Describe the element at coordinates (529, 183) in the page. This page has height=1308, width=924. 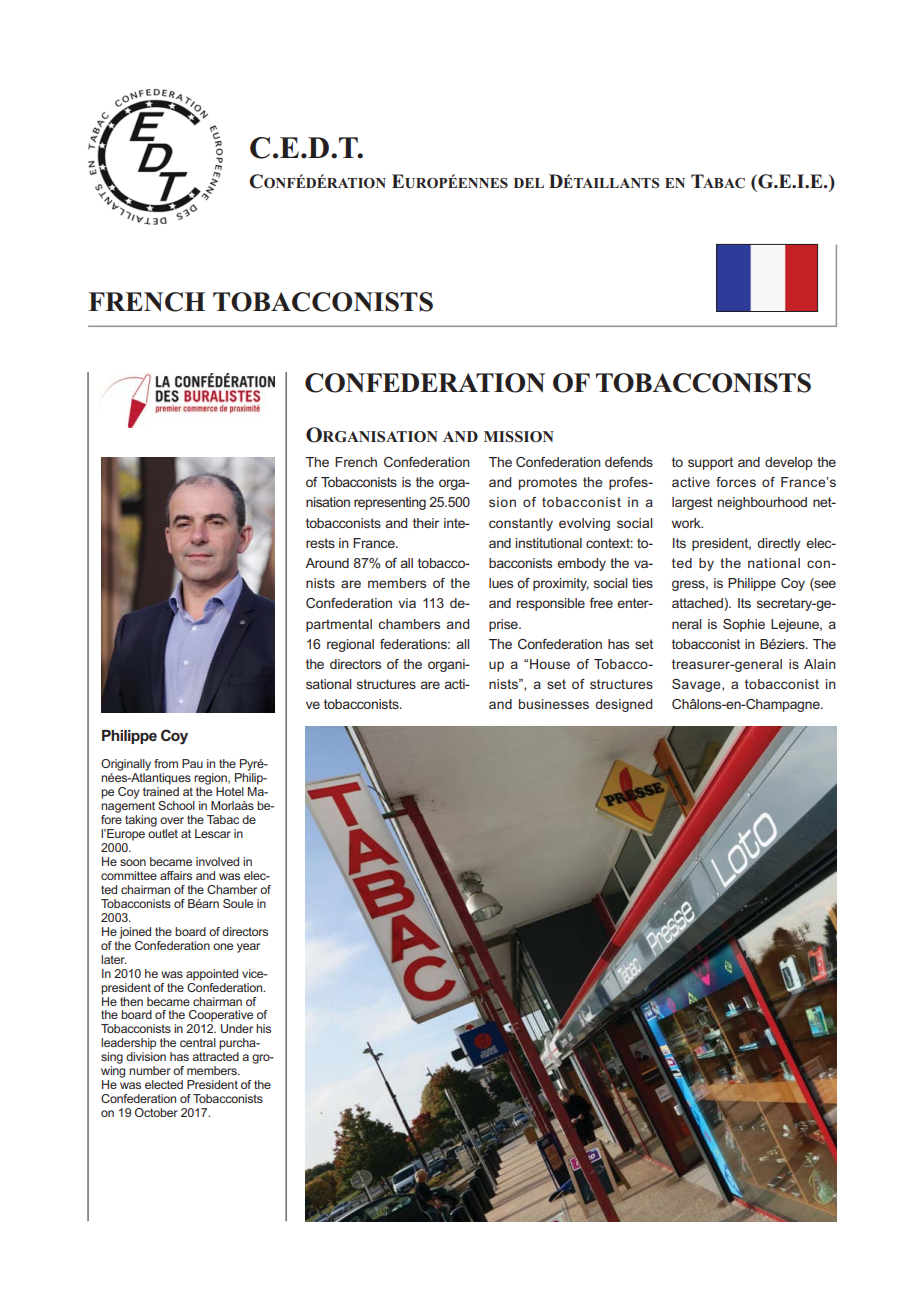
I see `DEL` at that location.
